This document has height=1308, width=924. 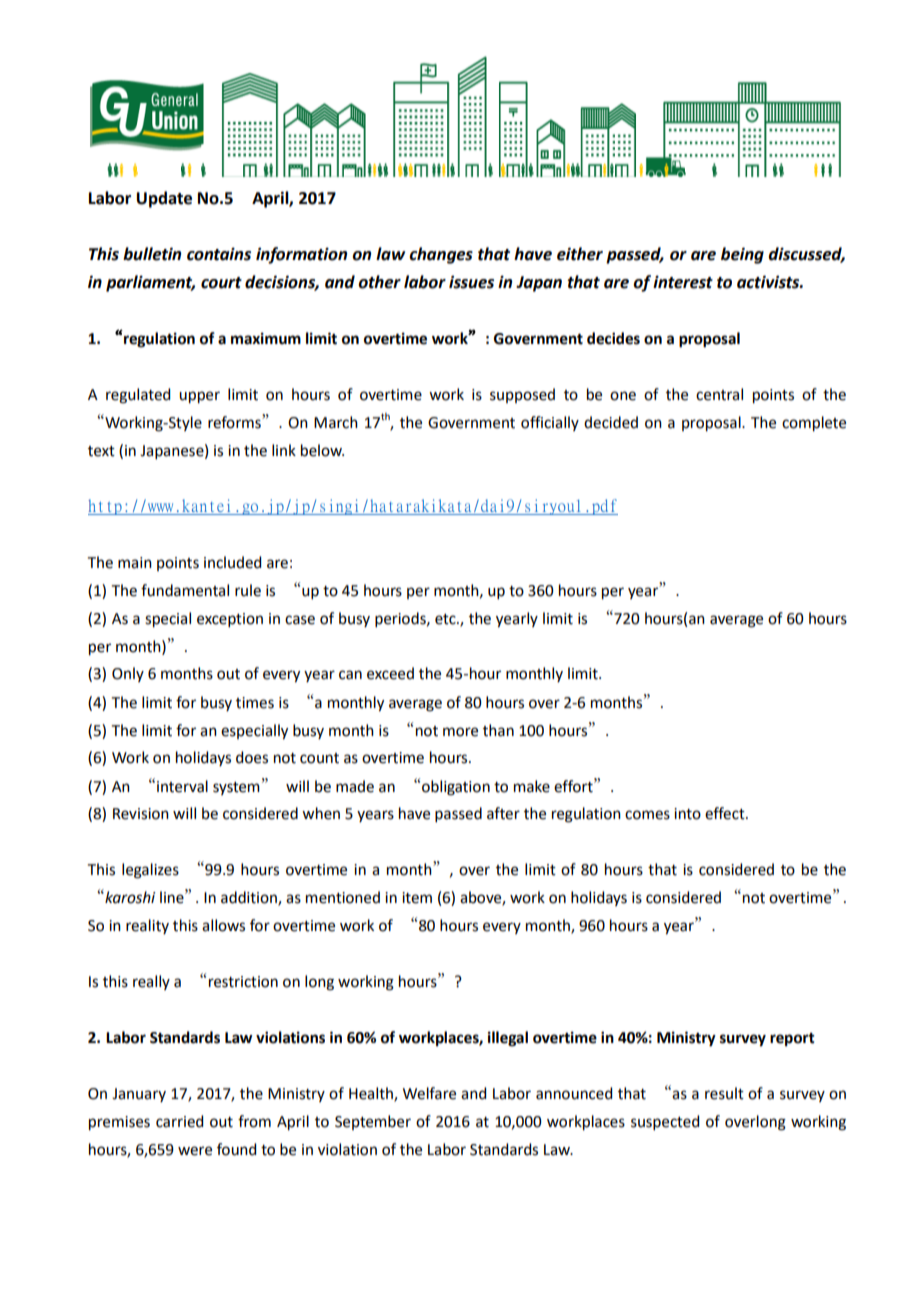 What do you see at coordinates (390, 673) in the document?
I see `exceed` at bounding box center [390, 673].
